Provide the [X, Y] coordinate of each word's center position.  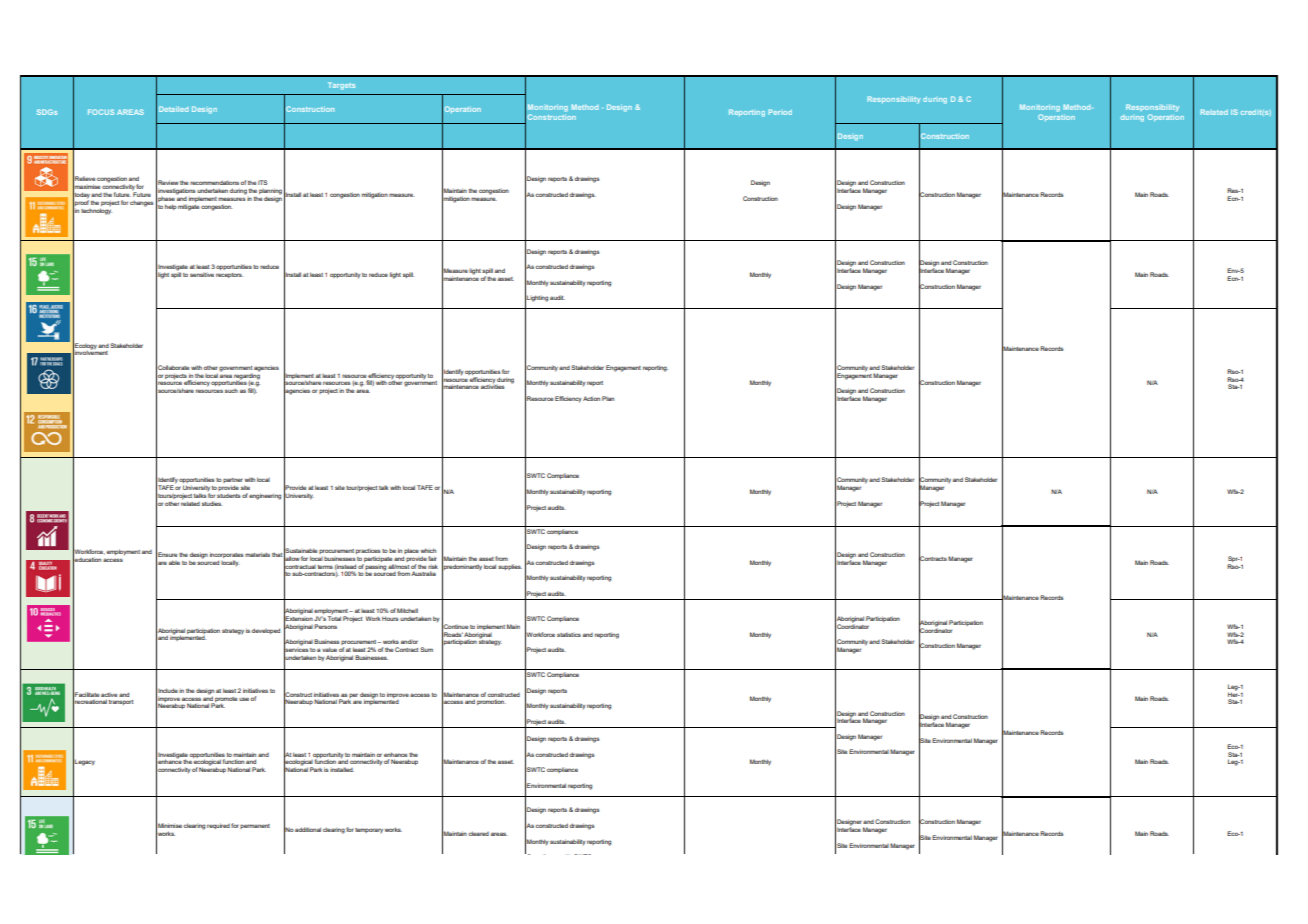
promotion [491, 702]
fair [432, 558]
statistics [569, 634]
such [231, 391]
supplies [510, 567]
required [218, 826]
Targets [341, 86]
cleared [479, 833]
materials [257, 554]
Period [780, 112]
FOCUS [101, 112]
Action [591, 398]
